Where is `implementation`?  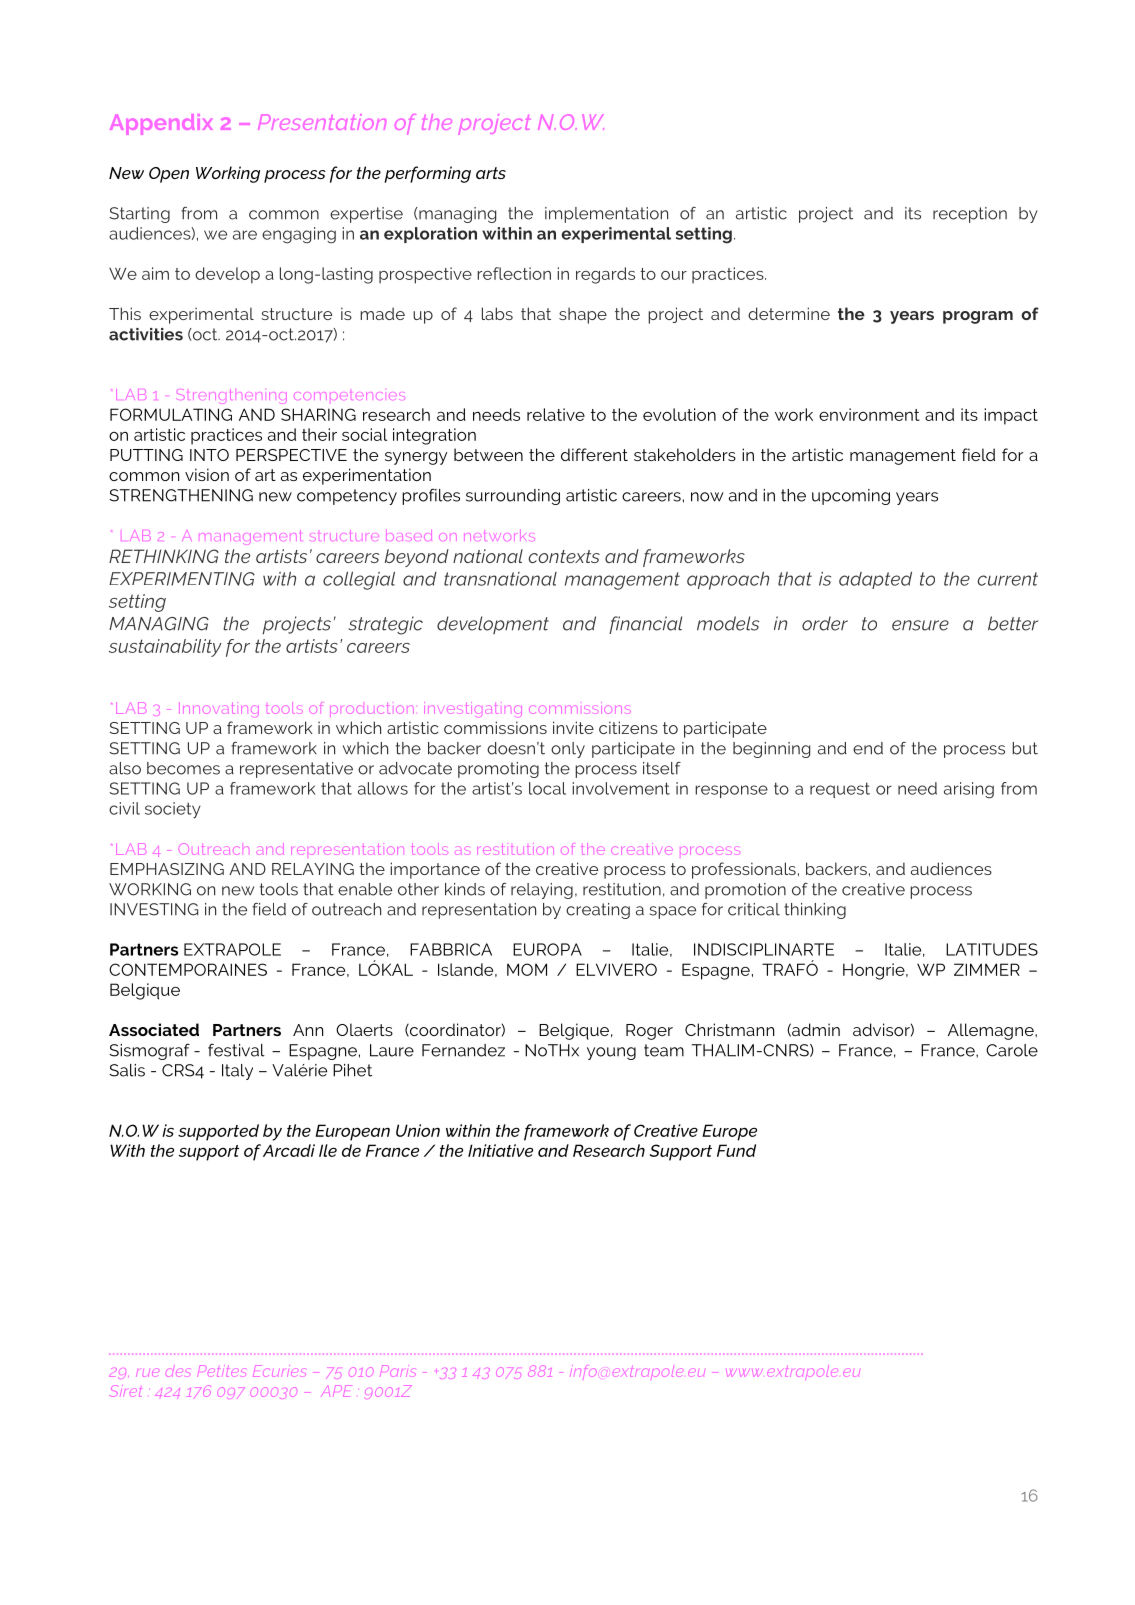
implementation is located at coordinates (606, 215).
